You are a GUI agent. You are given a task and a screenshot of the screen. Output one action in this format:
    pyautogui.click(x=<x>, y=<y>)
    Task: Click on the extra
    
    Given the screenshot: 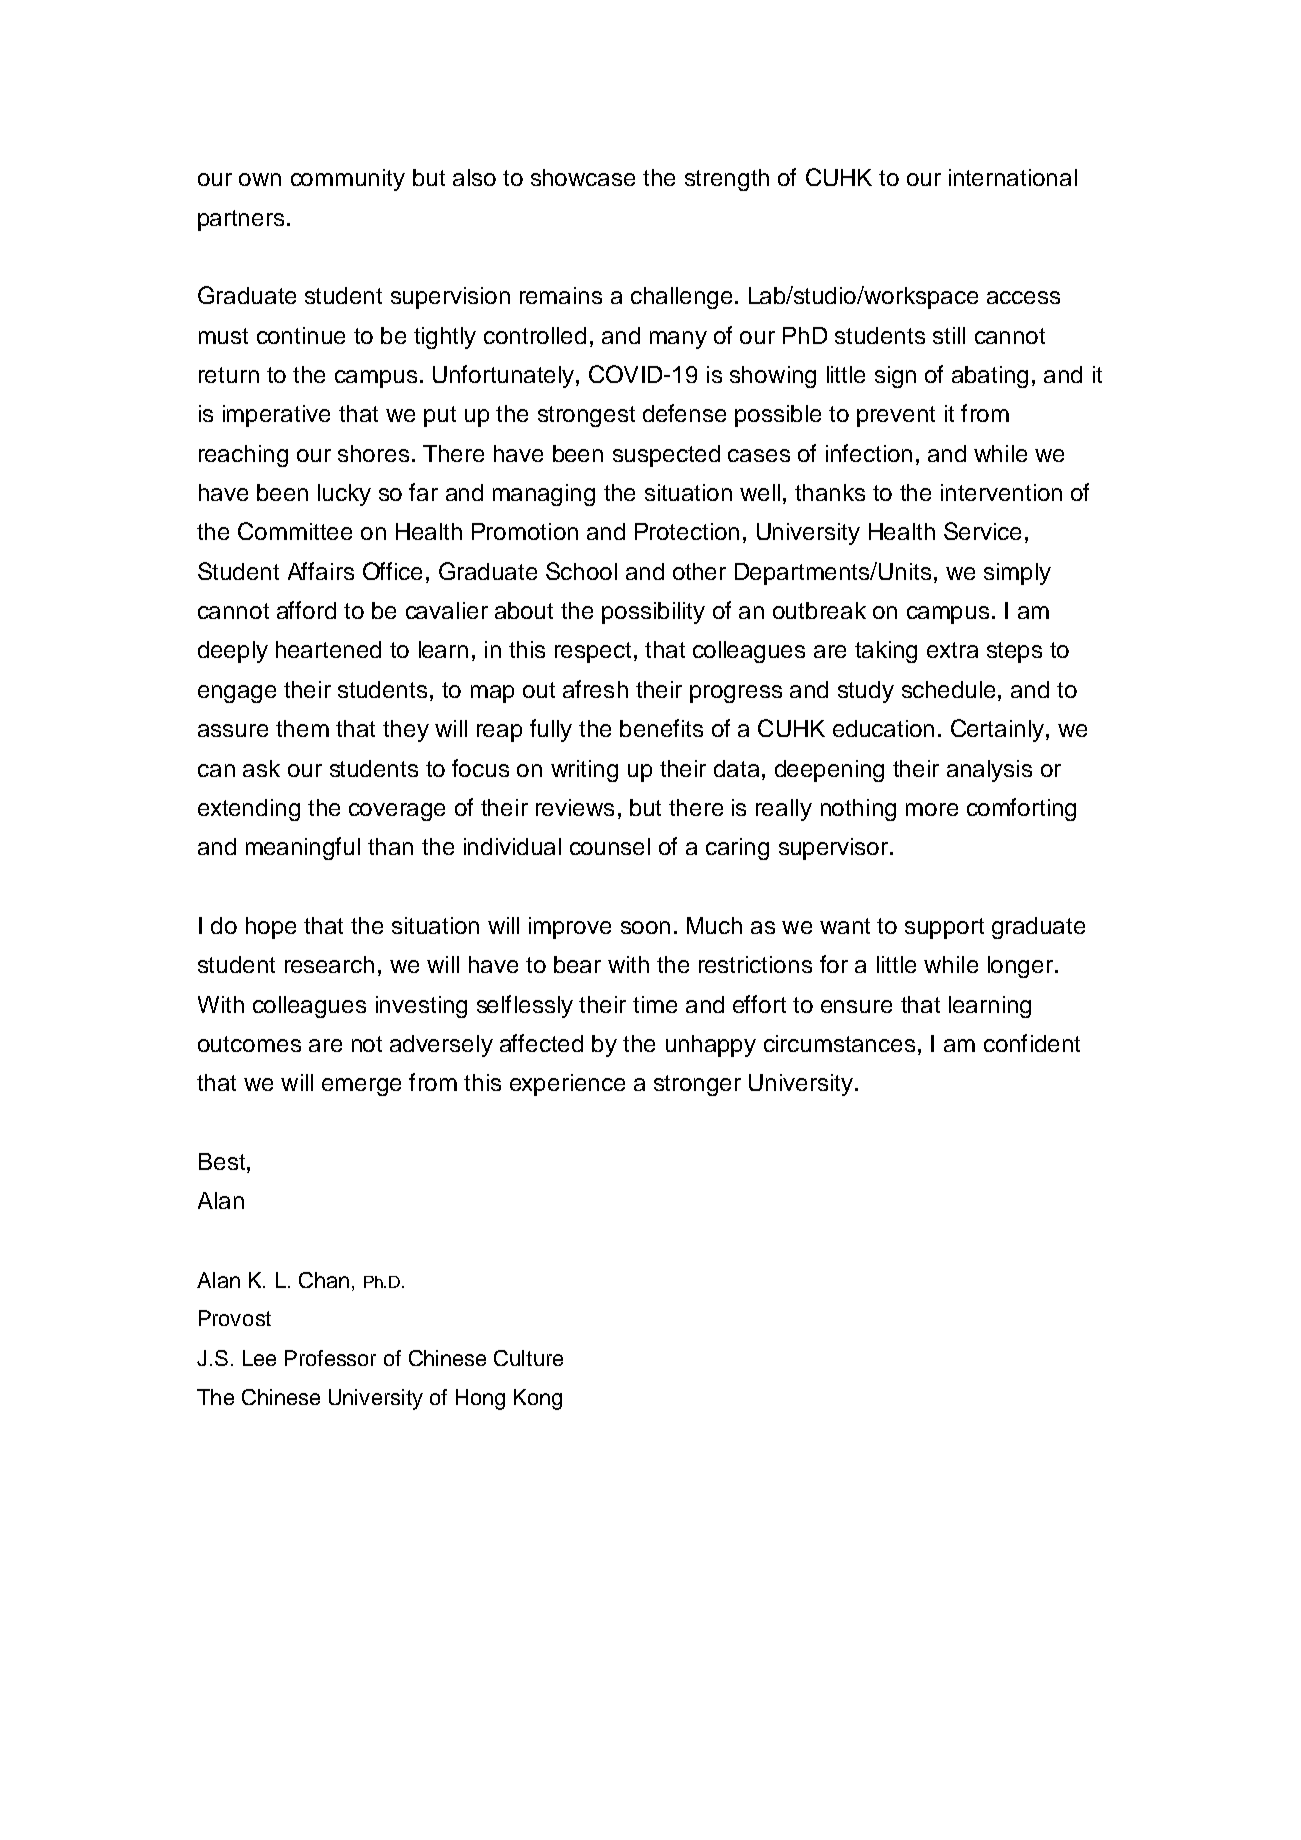 What is the action you would take?
    pyautogui.click(x=952, y=650)
